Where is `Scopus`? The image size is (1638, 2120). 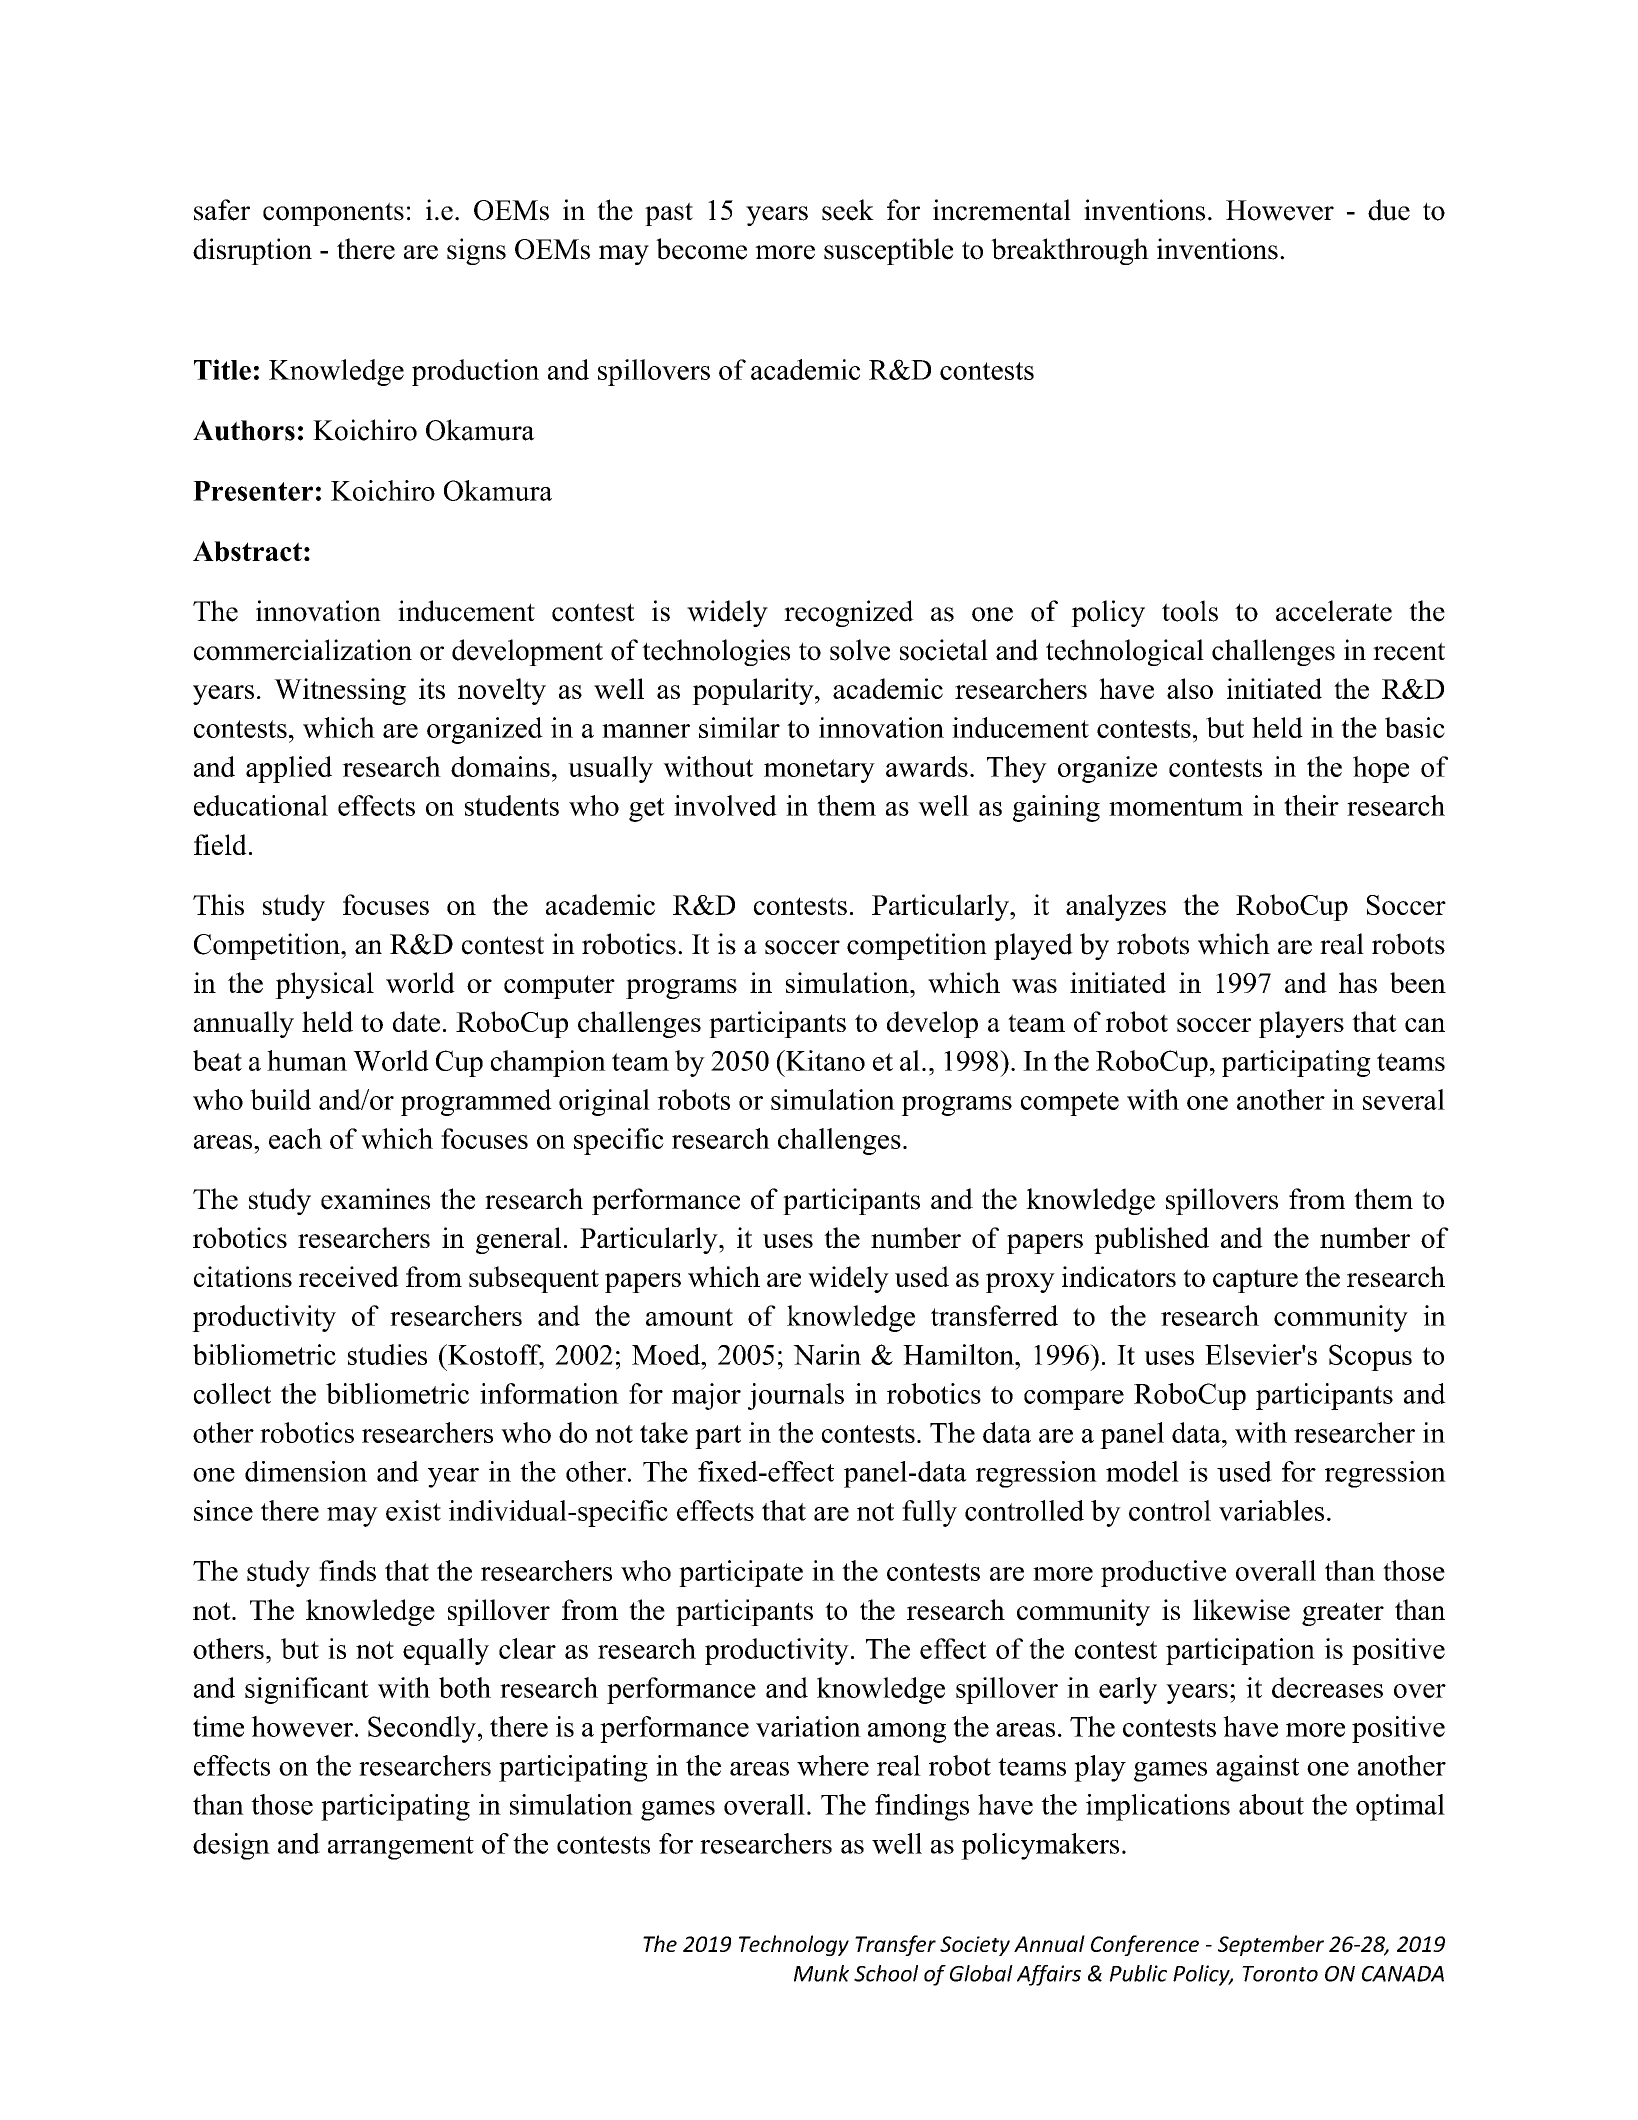
Scopus is located at coordinates (1370, 1357).
